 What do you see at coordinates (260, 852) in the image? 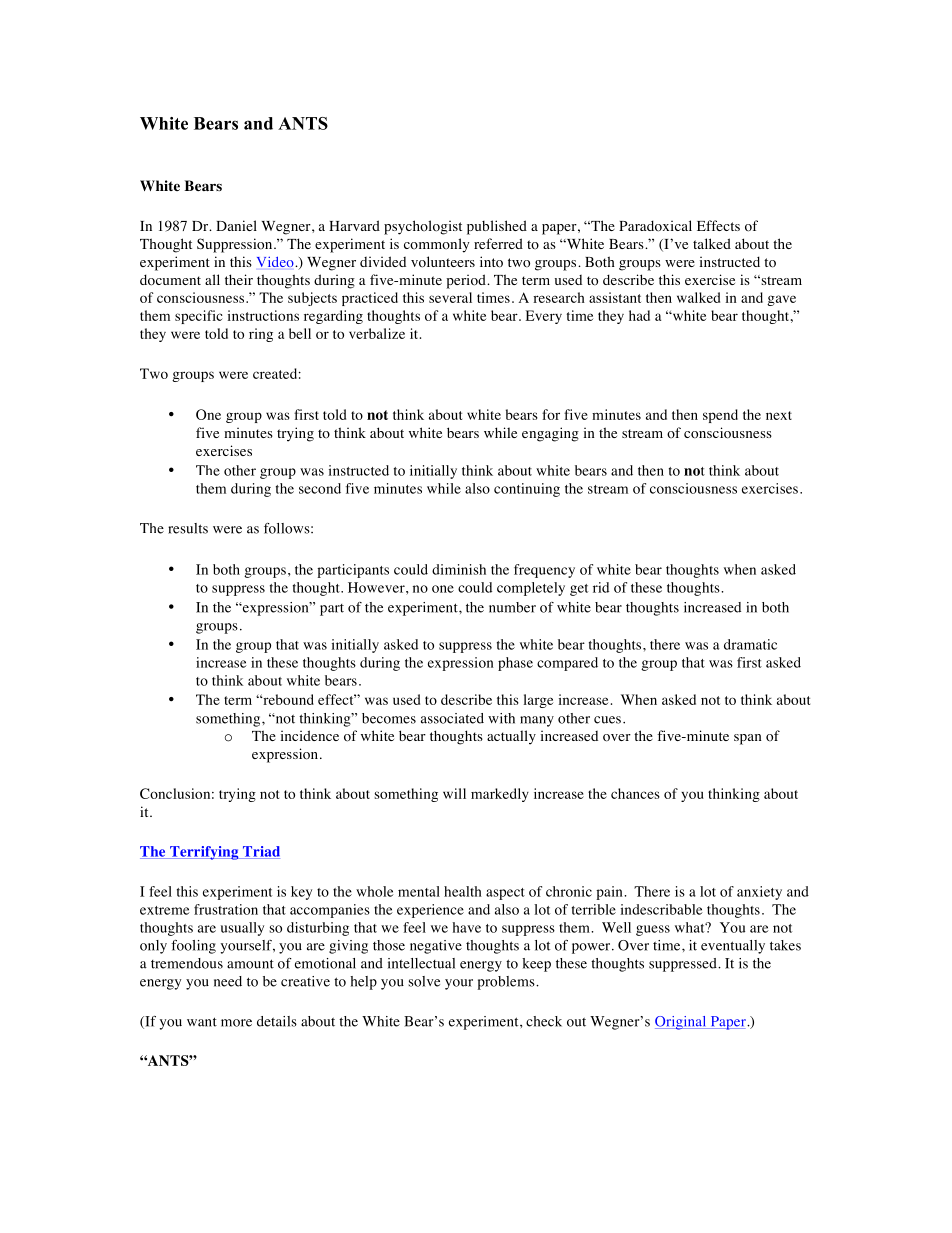
I see `Triad` at bounding box center [260, 852].
